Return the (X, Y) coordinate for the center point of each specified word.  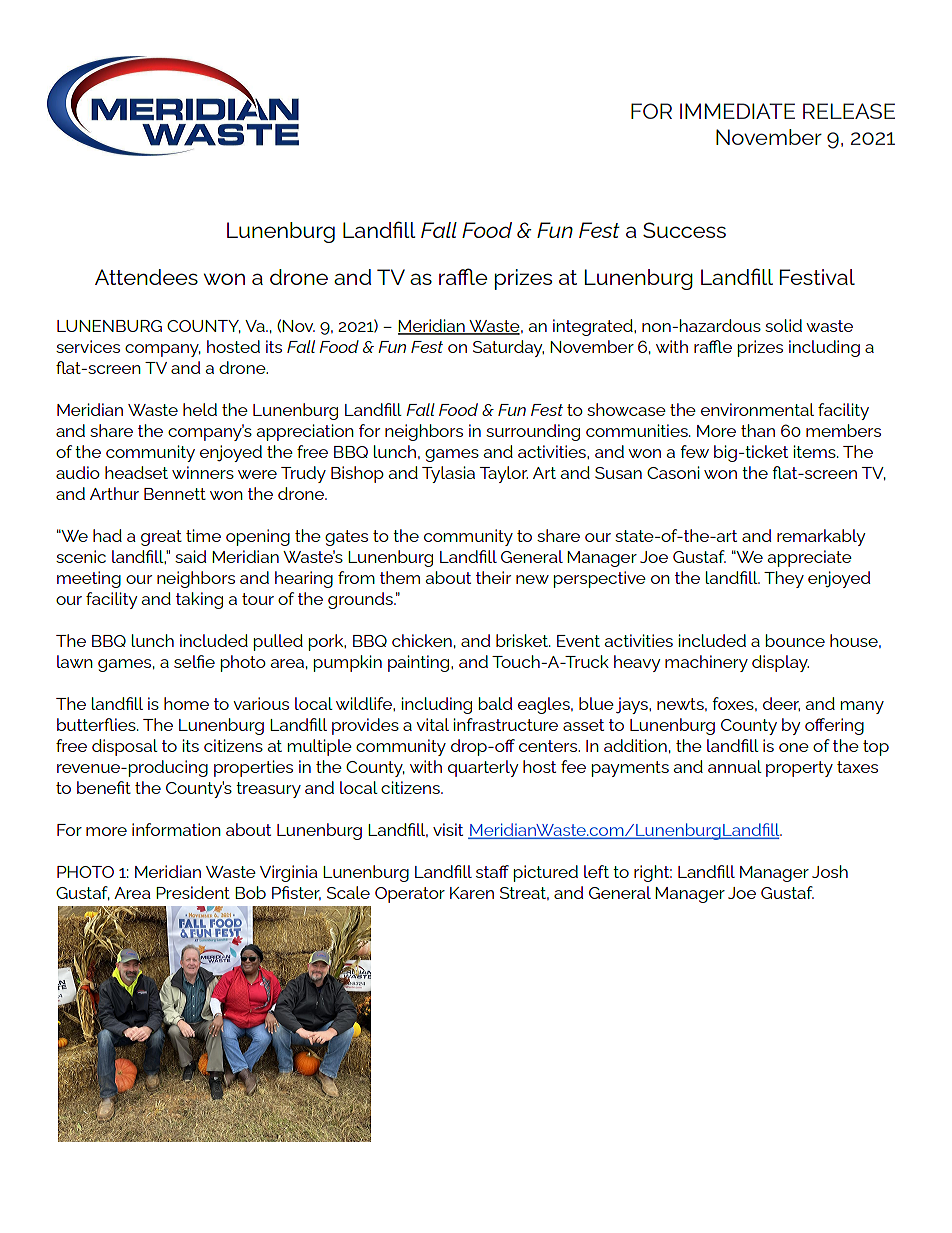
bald (495, 703)
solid (783, 325)
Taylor (504, 474)
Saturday (508, 348)
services (88, 346)
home (186, 703)
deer (781, 704)
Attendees (146, 277)
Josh (830, 871)
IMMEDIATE (737, 111)
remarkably (821, 537)
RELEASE (849, 111)
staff (492, 871)
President (193, 892)
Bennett (175, 494)
